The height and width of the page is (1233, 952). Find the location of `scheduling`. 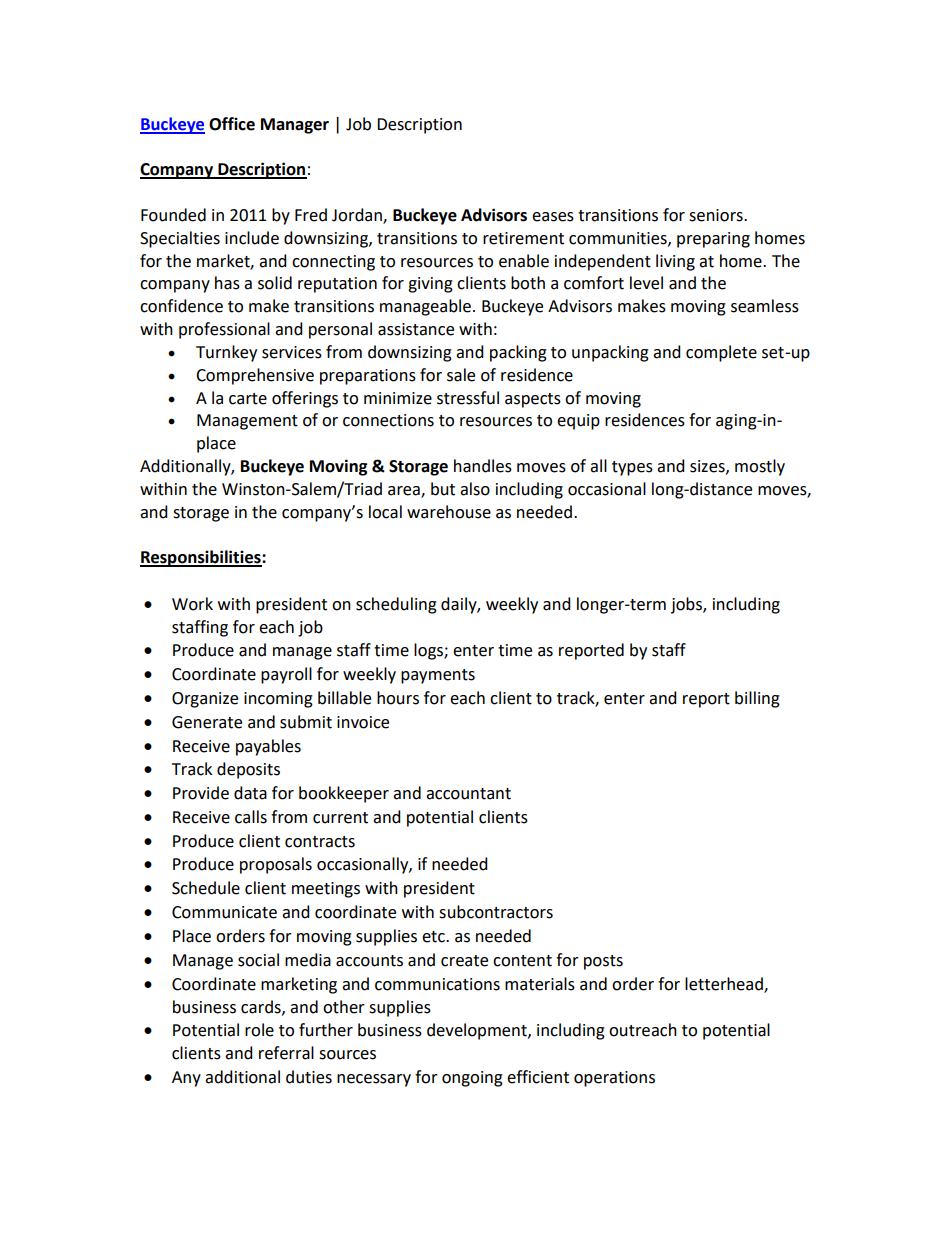

scheduling is located at coordinates (396, 605).
